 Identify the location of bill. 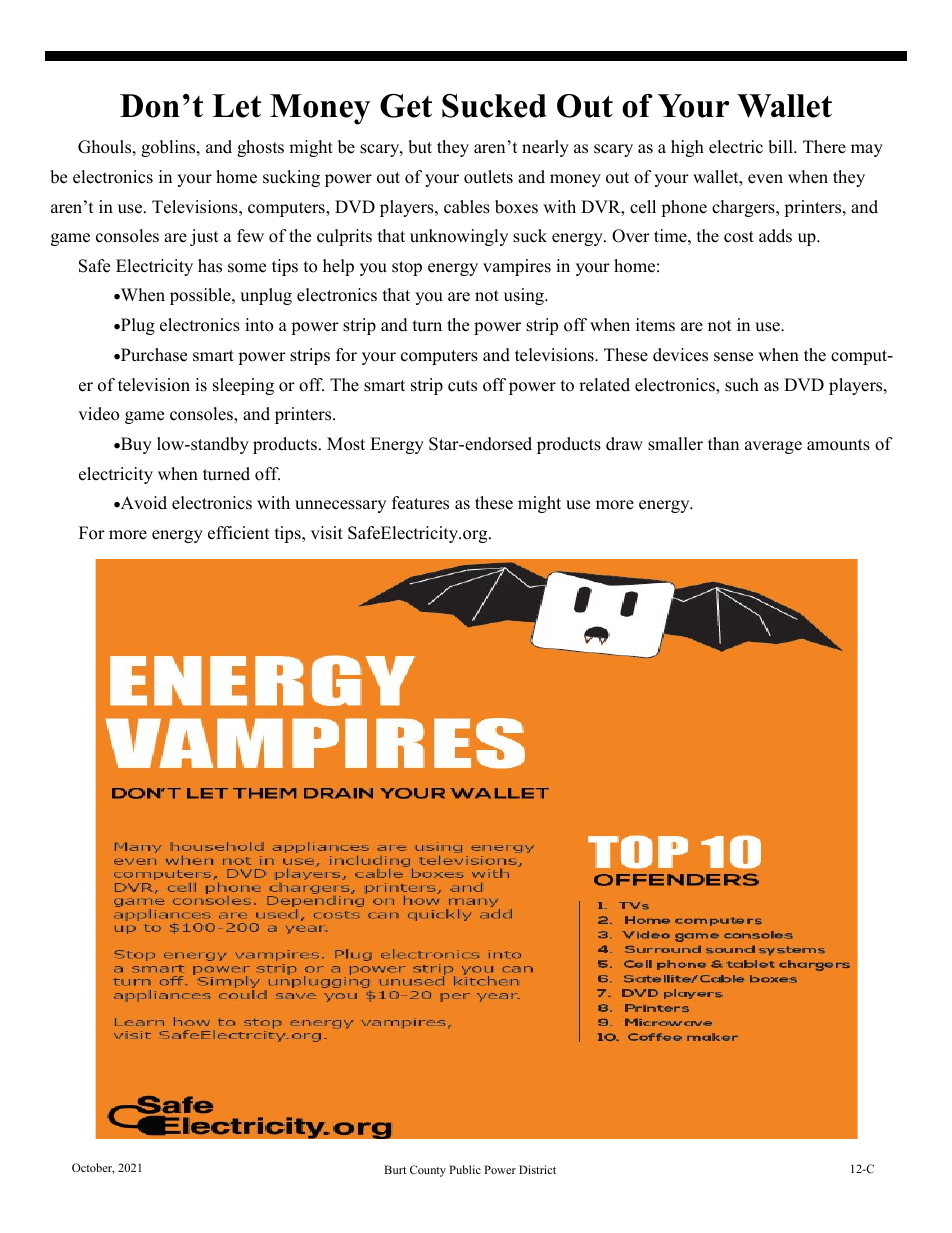
(781, 147).
